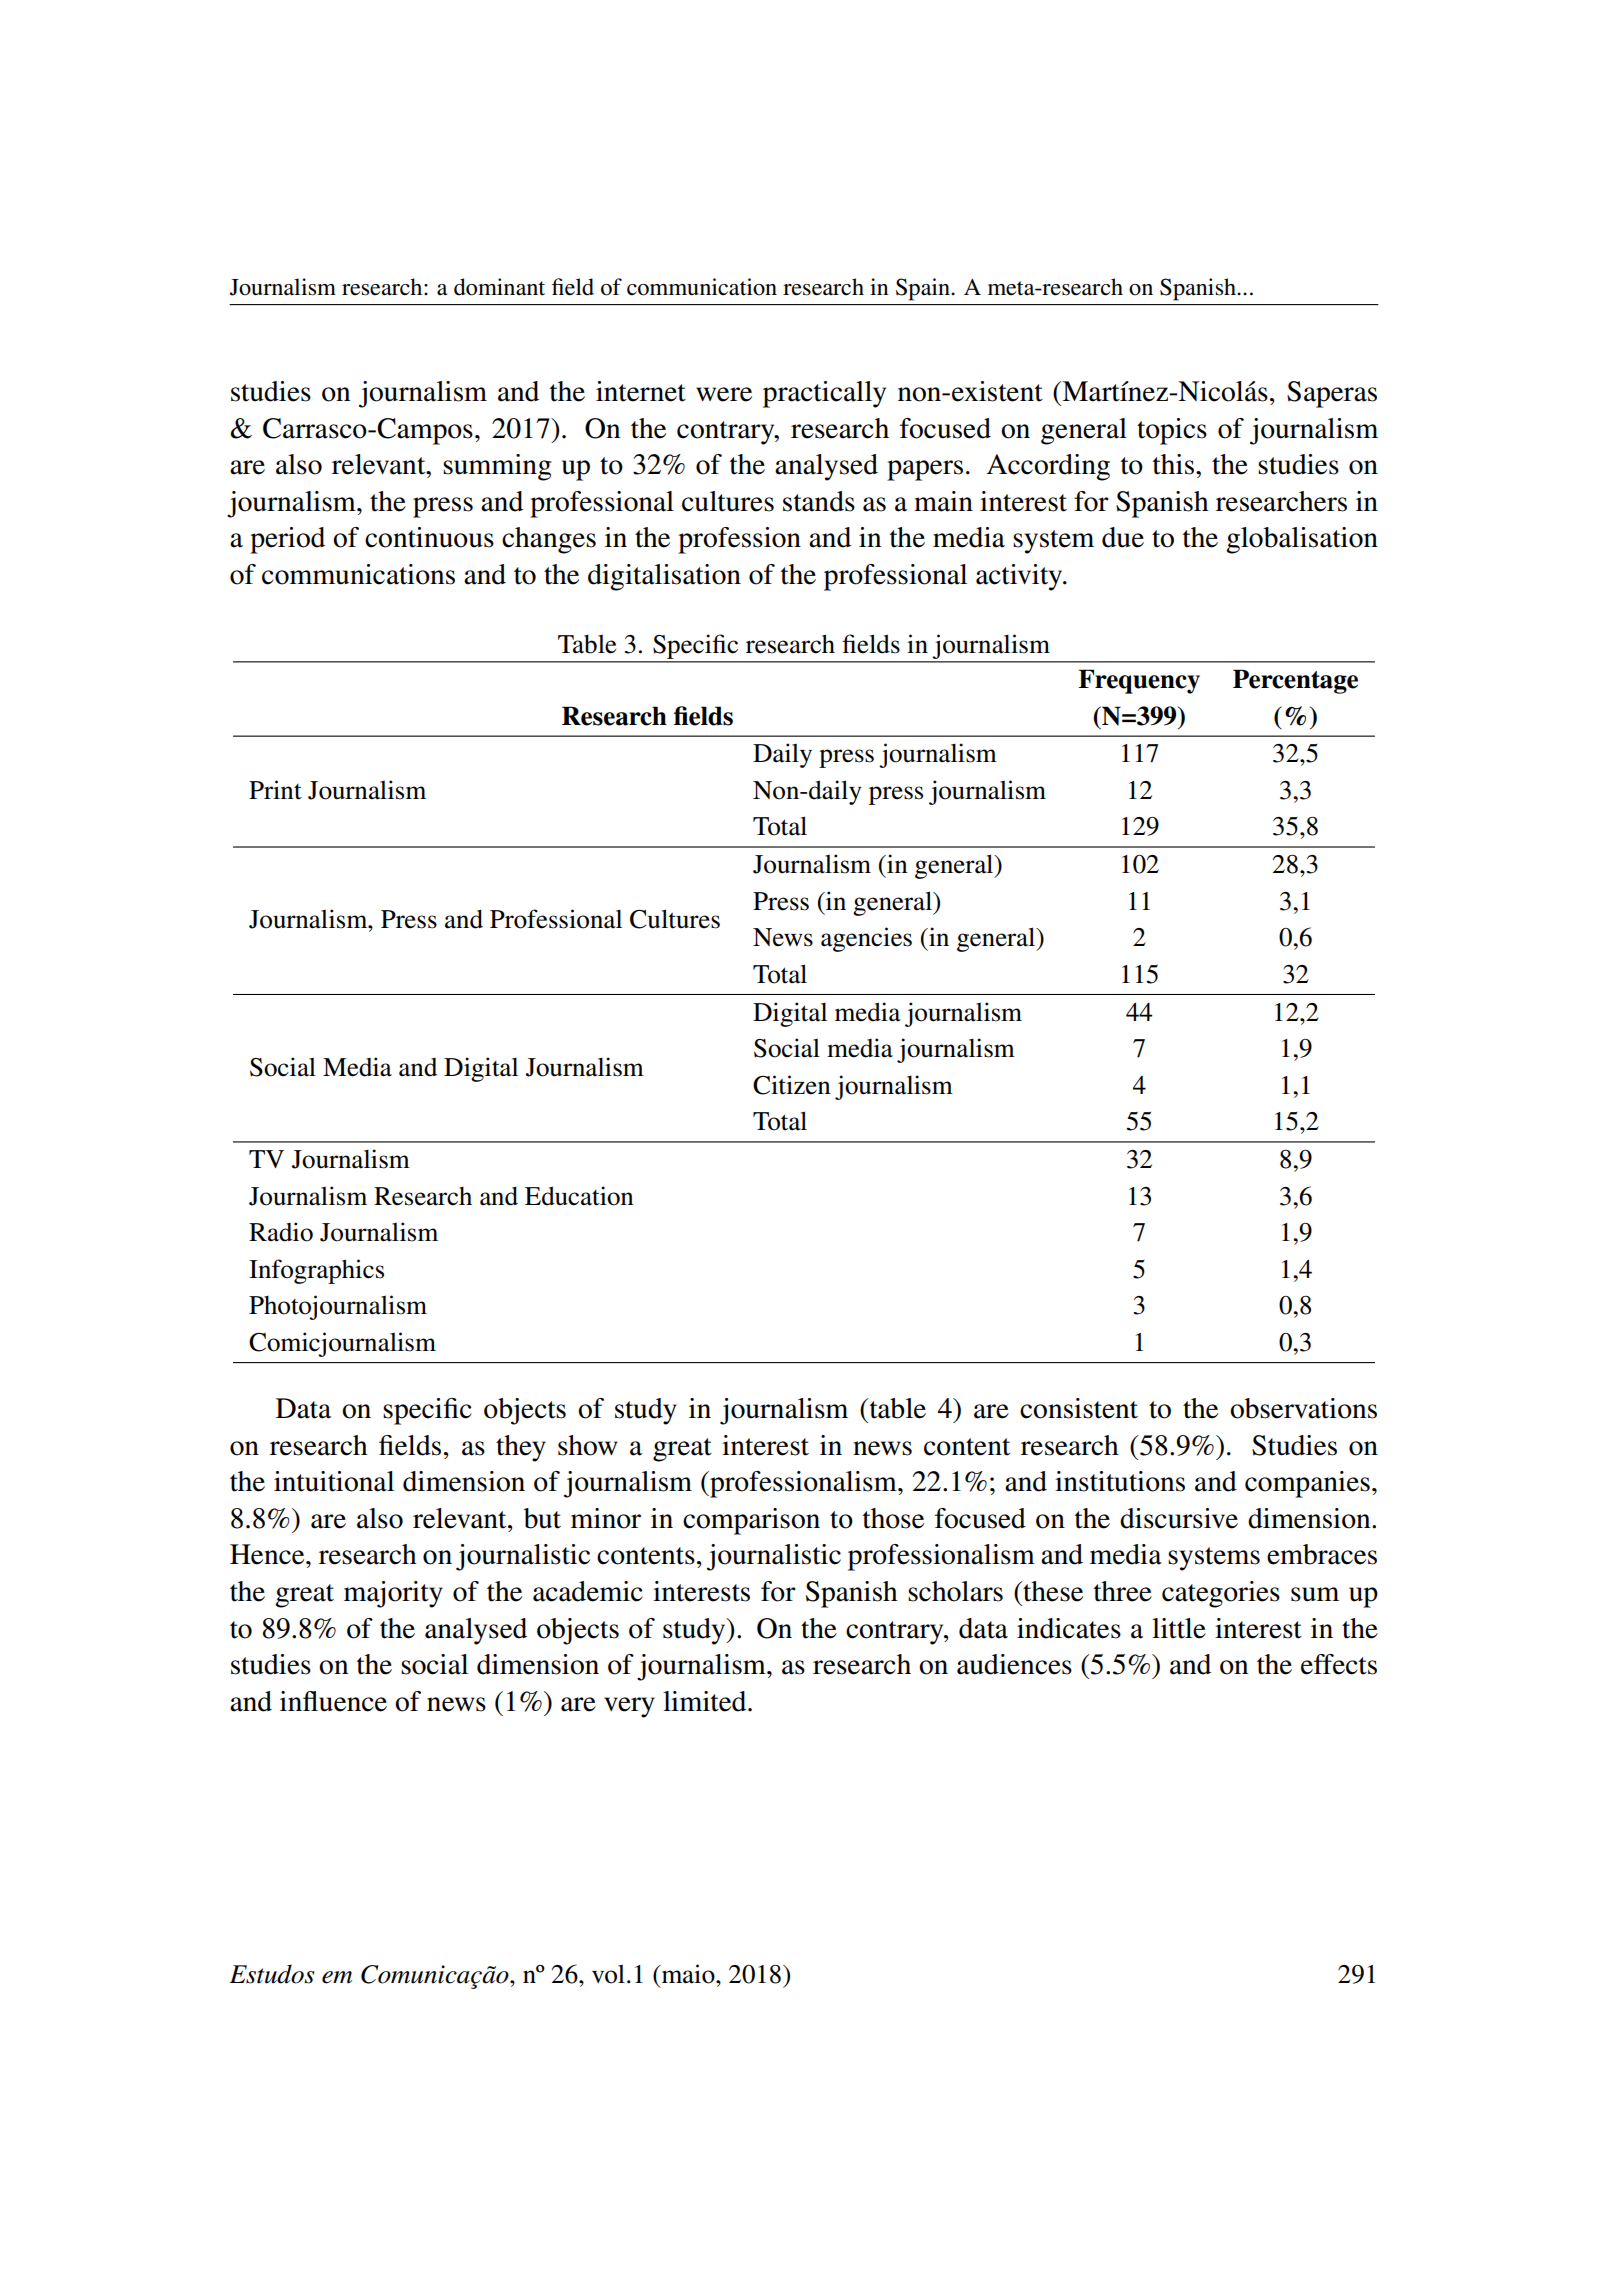  Describe the element at coordinates (333, 1701) in the page. I see `influence` at that location.
